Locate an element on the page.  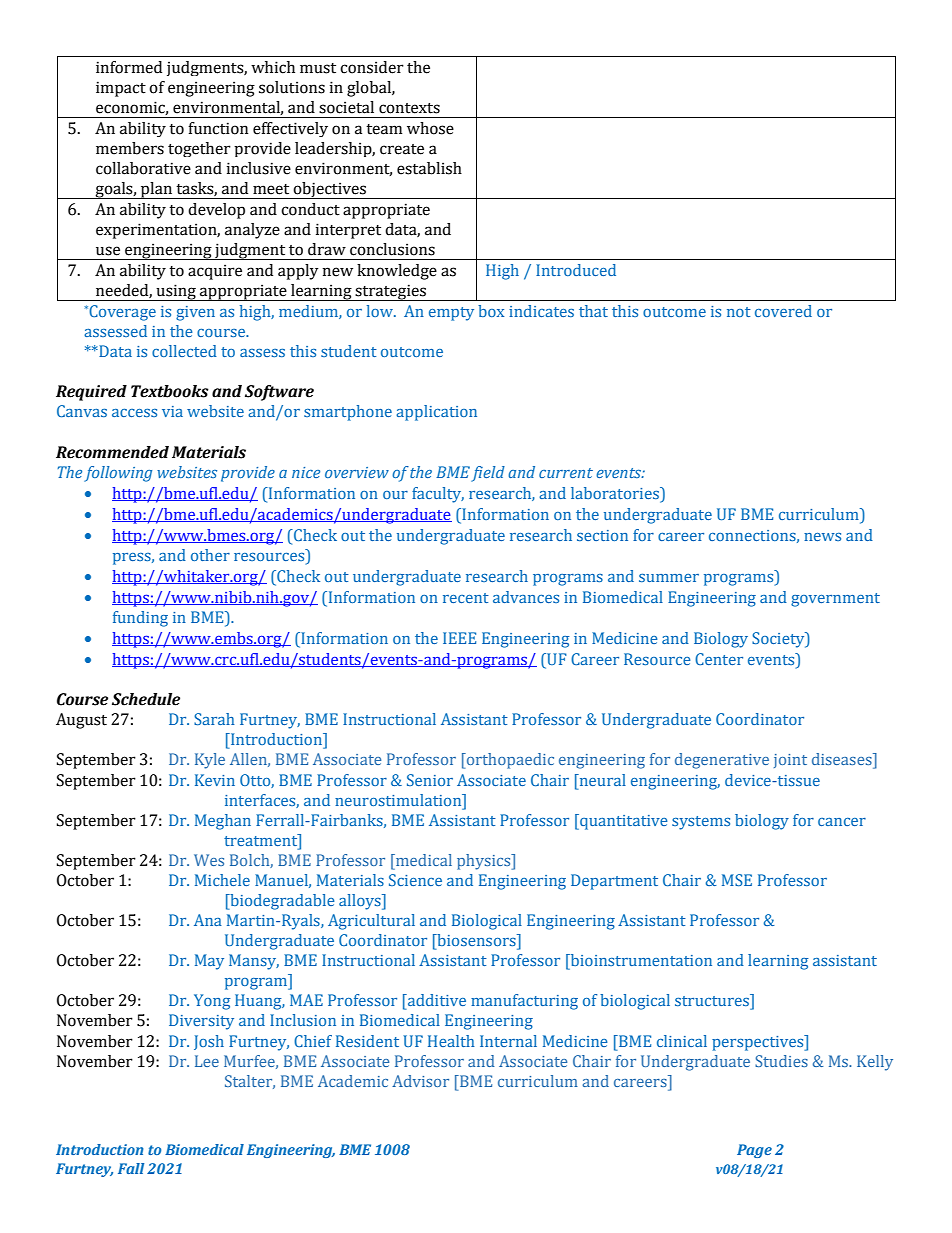
function is located at coordinates (218, 128).
